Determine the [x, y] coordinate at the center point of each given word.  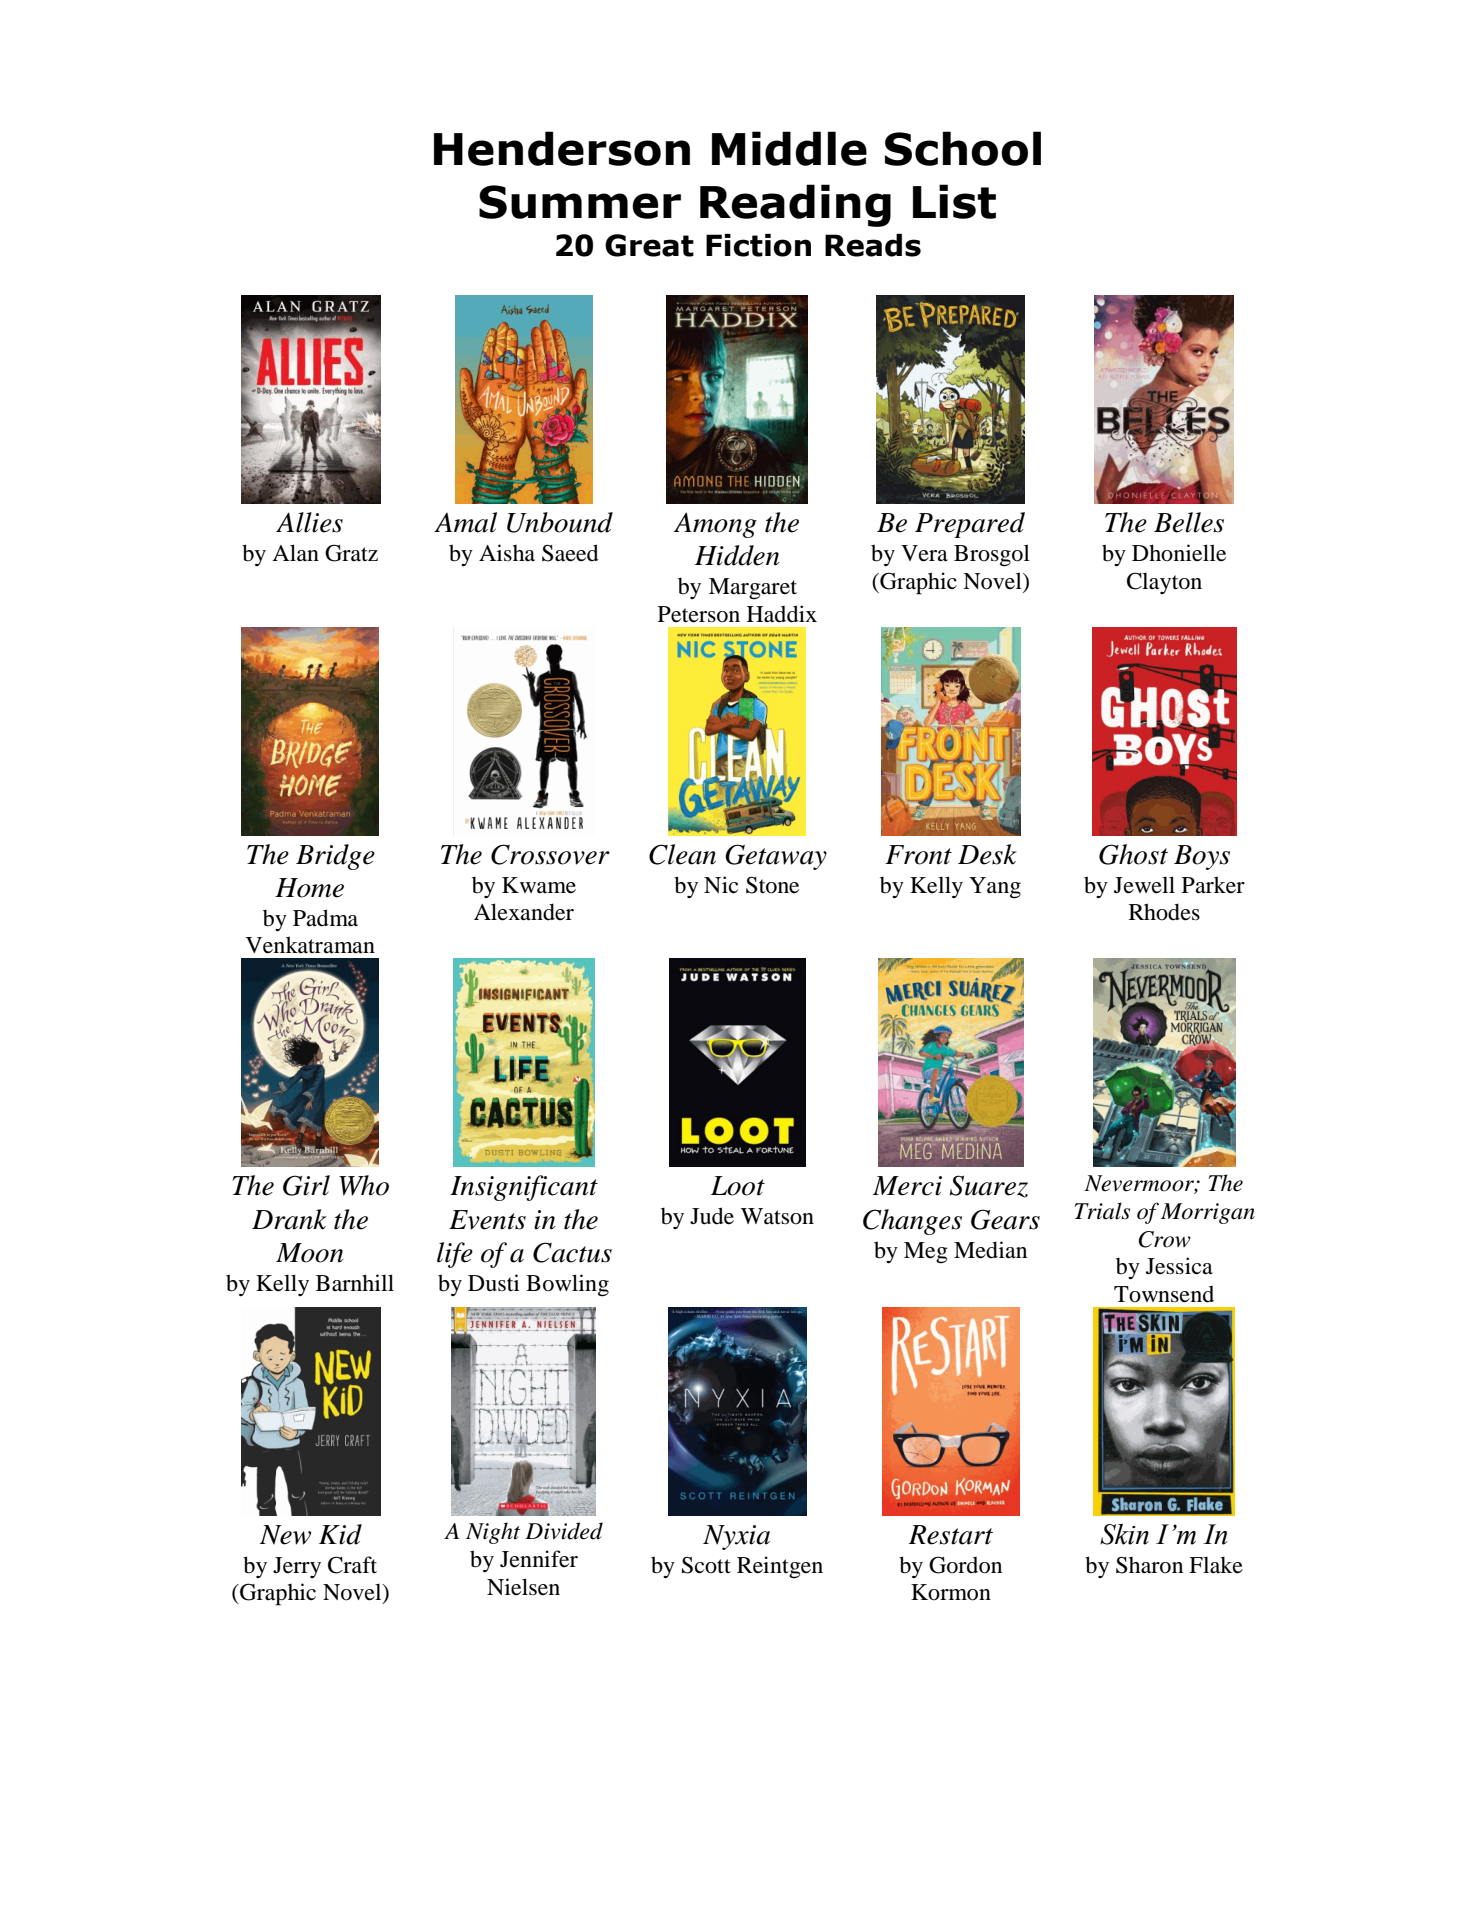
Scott [706, 1565]
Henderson [562, 148]
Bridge [335, 857]
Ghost [1133, 854]
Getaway [776, 857]
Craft [352, 1565]
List [954, 201]
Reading [795, 205]
